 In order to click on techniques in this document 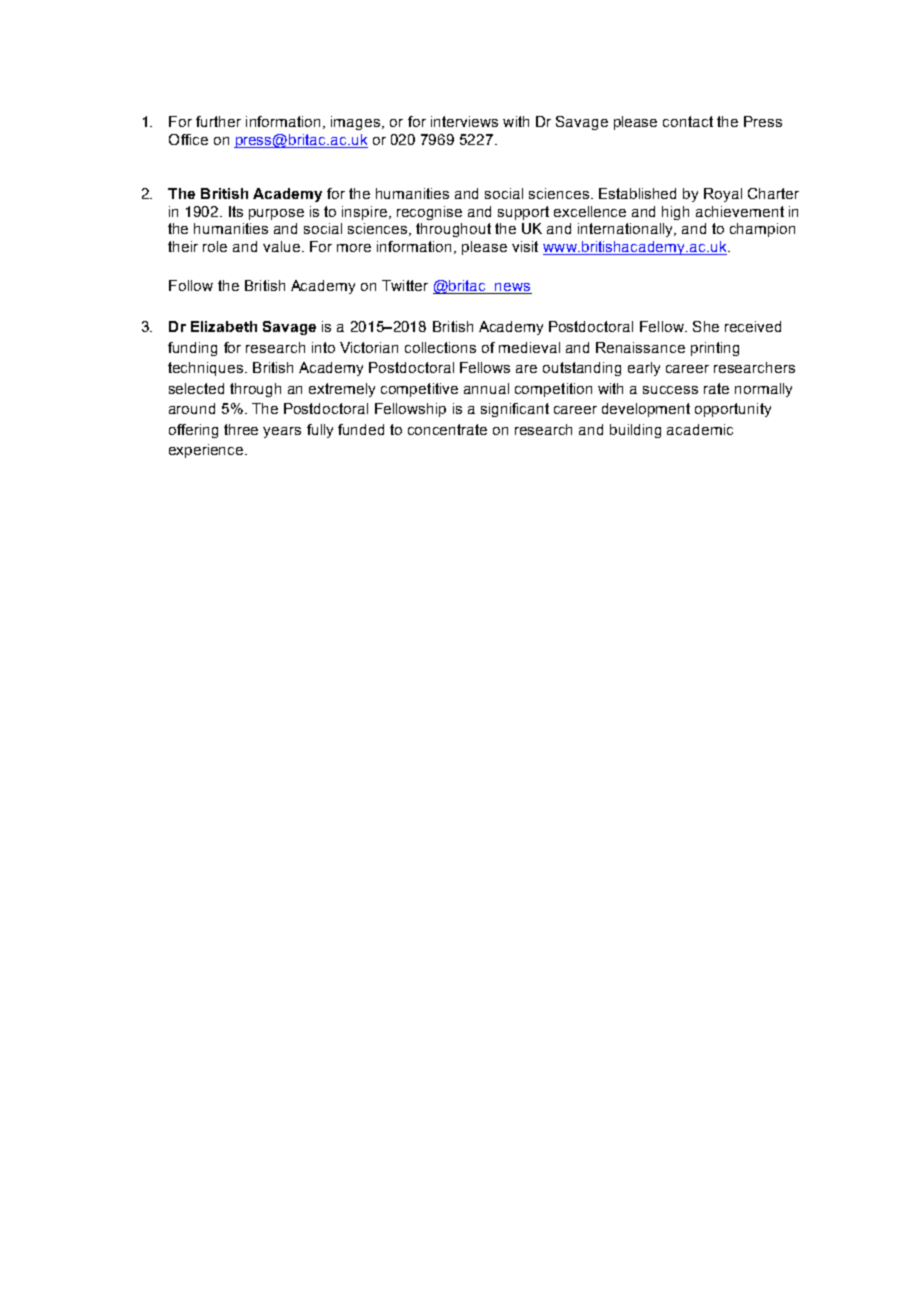, I will do `click(205, 369)`.
